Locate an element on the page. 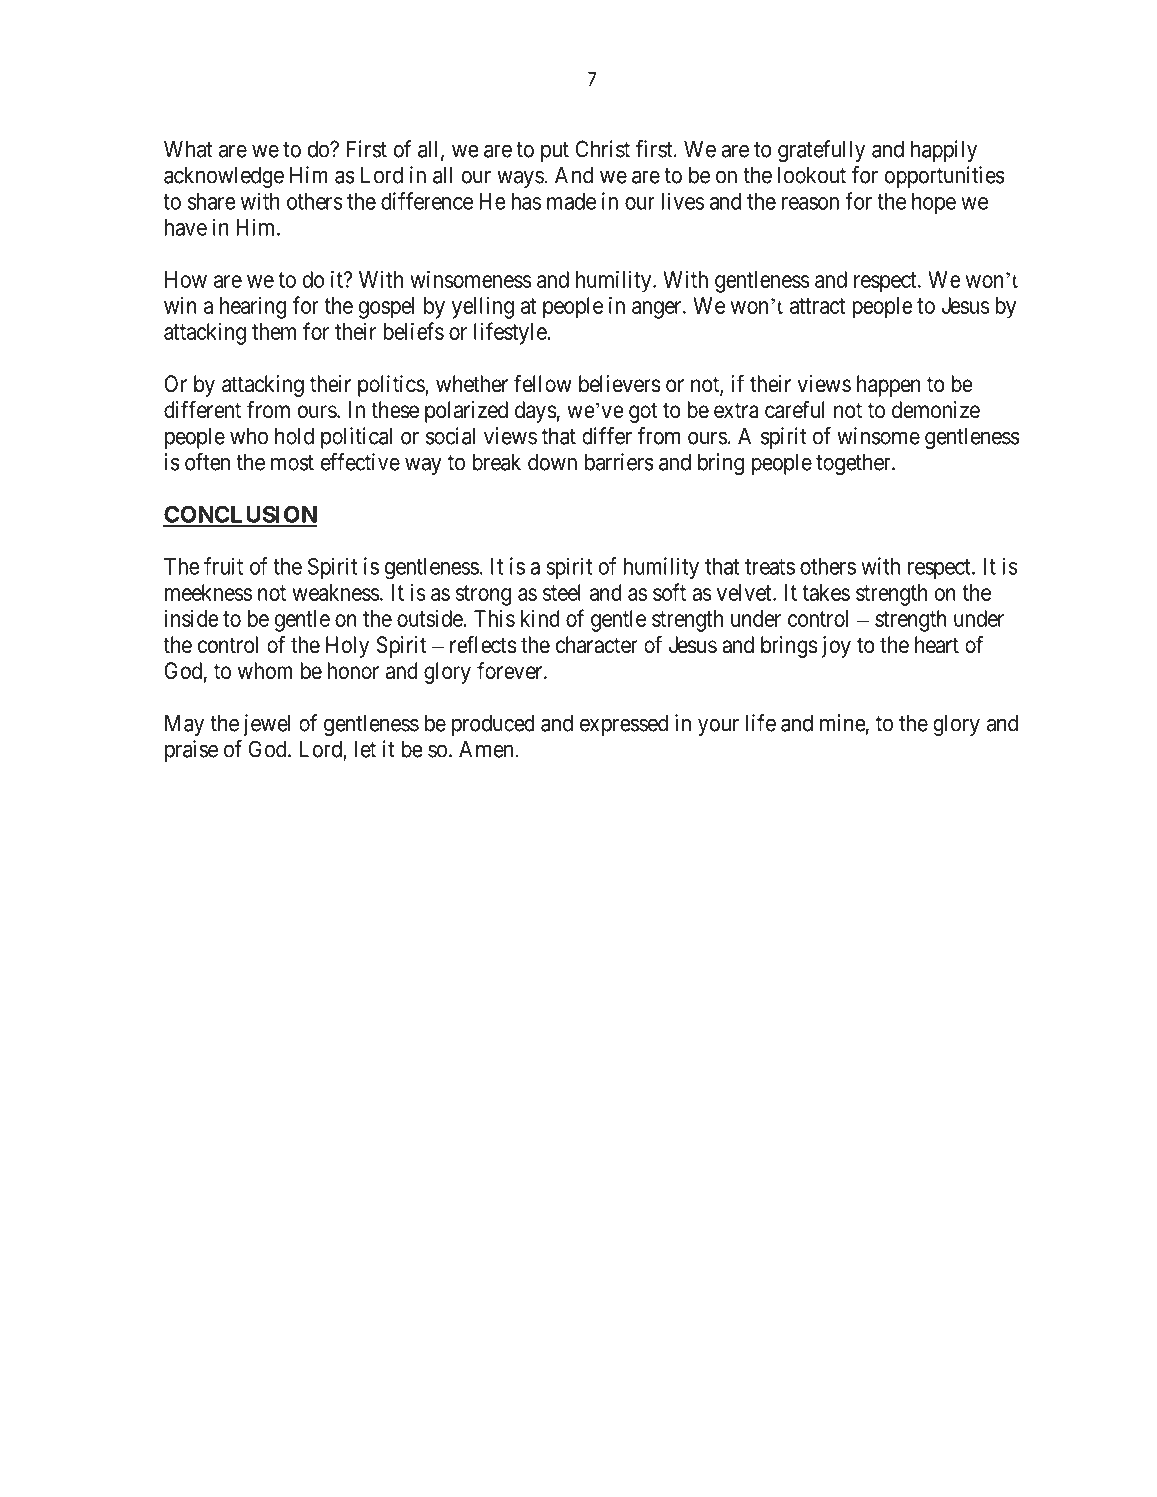 Image resolution: width=1157 pixels, height=1497 pixels. down is located at coordinates (552, 462).
